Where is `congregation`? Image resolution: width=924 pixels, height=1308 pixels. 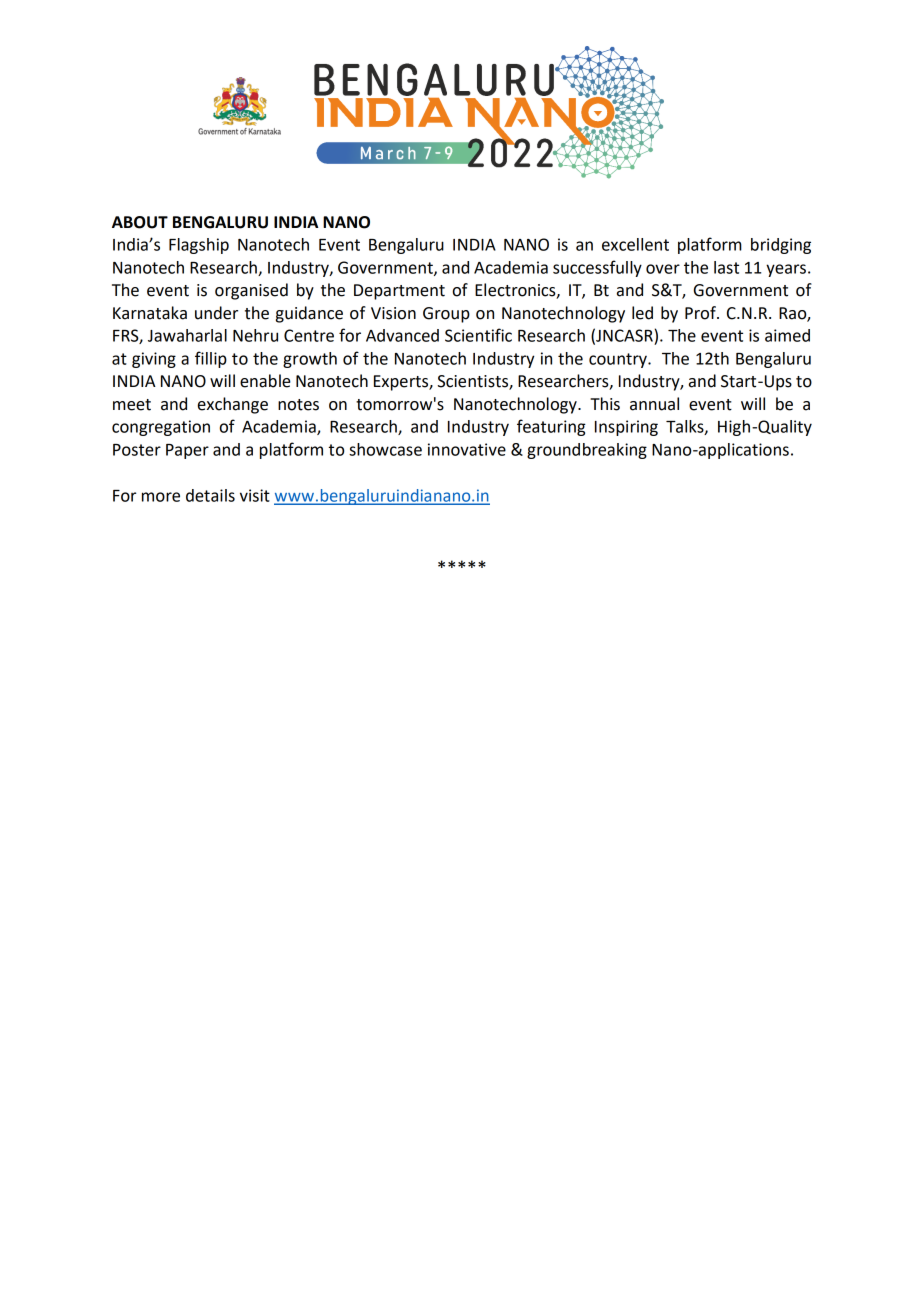
congregation is located at coordinates (161, 428).
